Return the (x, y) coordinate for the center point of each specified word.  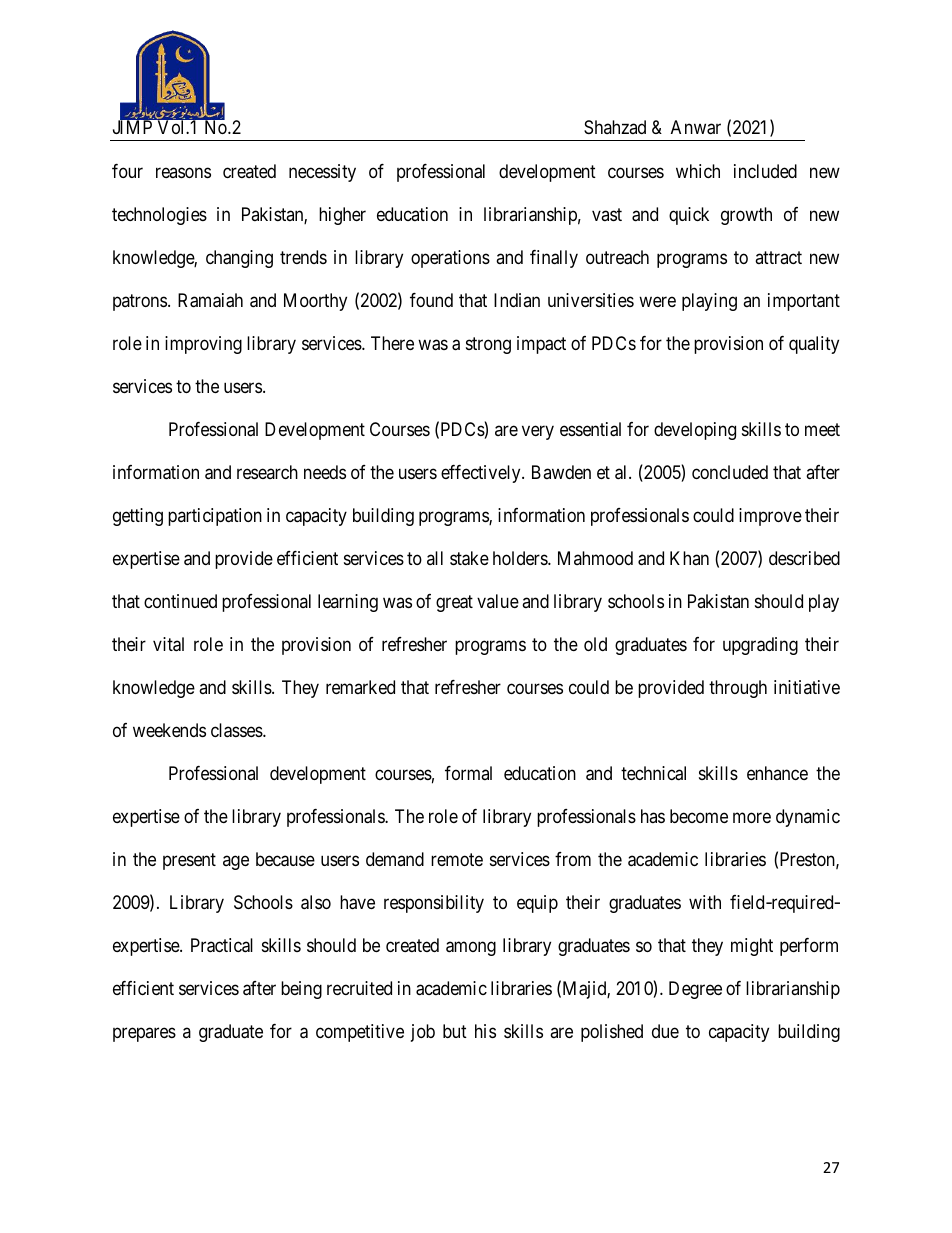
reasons (183, 173)
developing (695, 431)
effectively (482, 474)
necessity (322, 173)
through (738, 689)
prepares (144, 1034)
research (267, 472)
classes (237, 730)
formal (468, 773)
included (765, 171)
